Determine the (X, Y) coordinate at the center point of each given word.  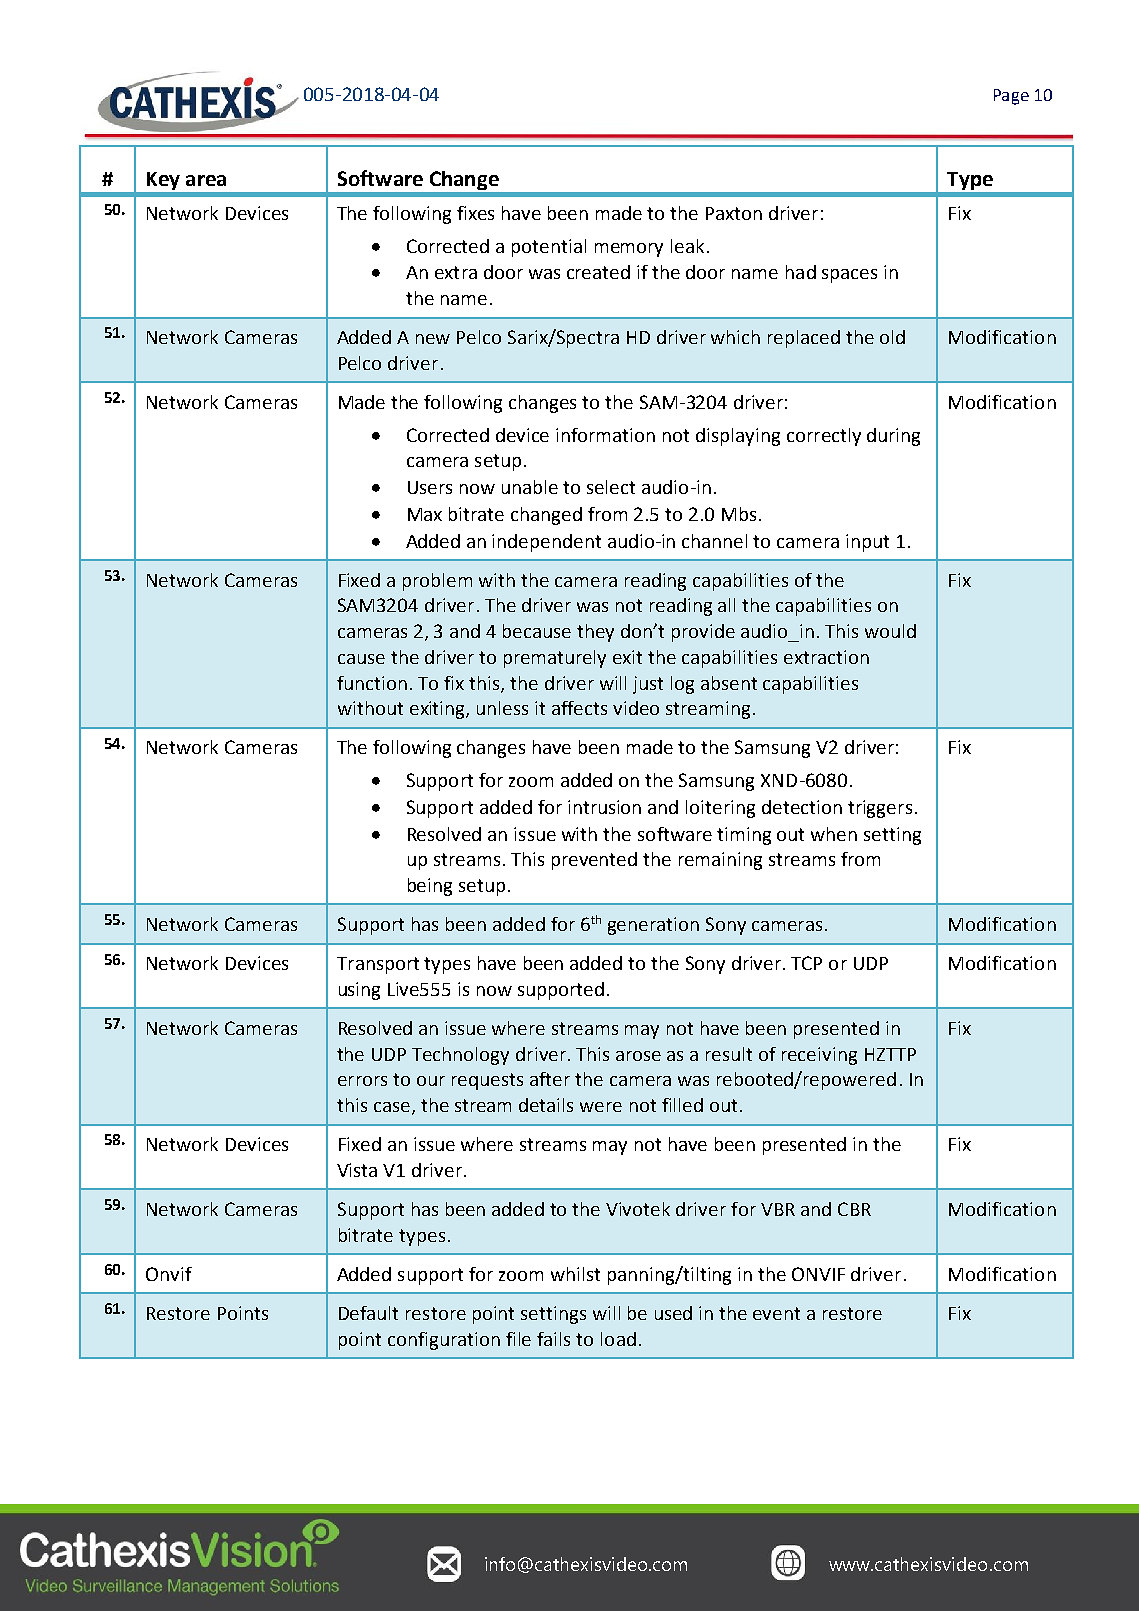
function (372, 683)
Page (1011, 97)
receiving (819, 1056)
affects (579, 708)
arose (638, 1056)
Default (368, 1313)
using (359, 991)
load (618, 1339)
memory (629, 250)
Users (430, 487)
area (206, 180)
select (611, 487)
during (893, 437)
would (890, 631)
